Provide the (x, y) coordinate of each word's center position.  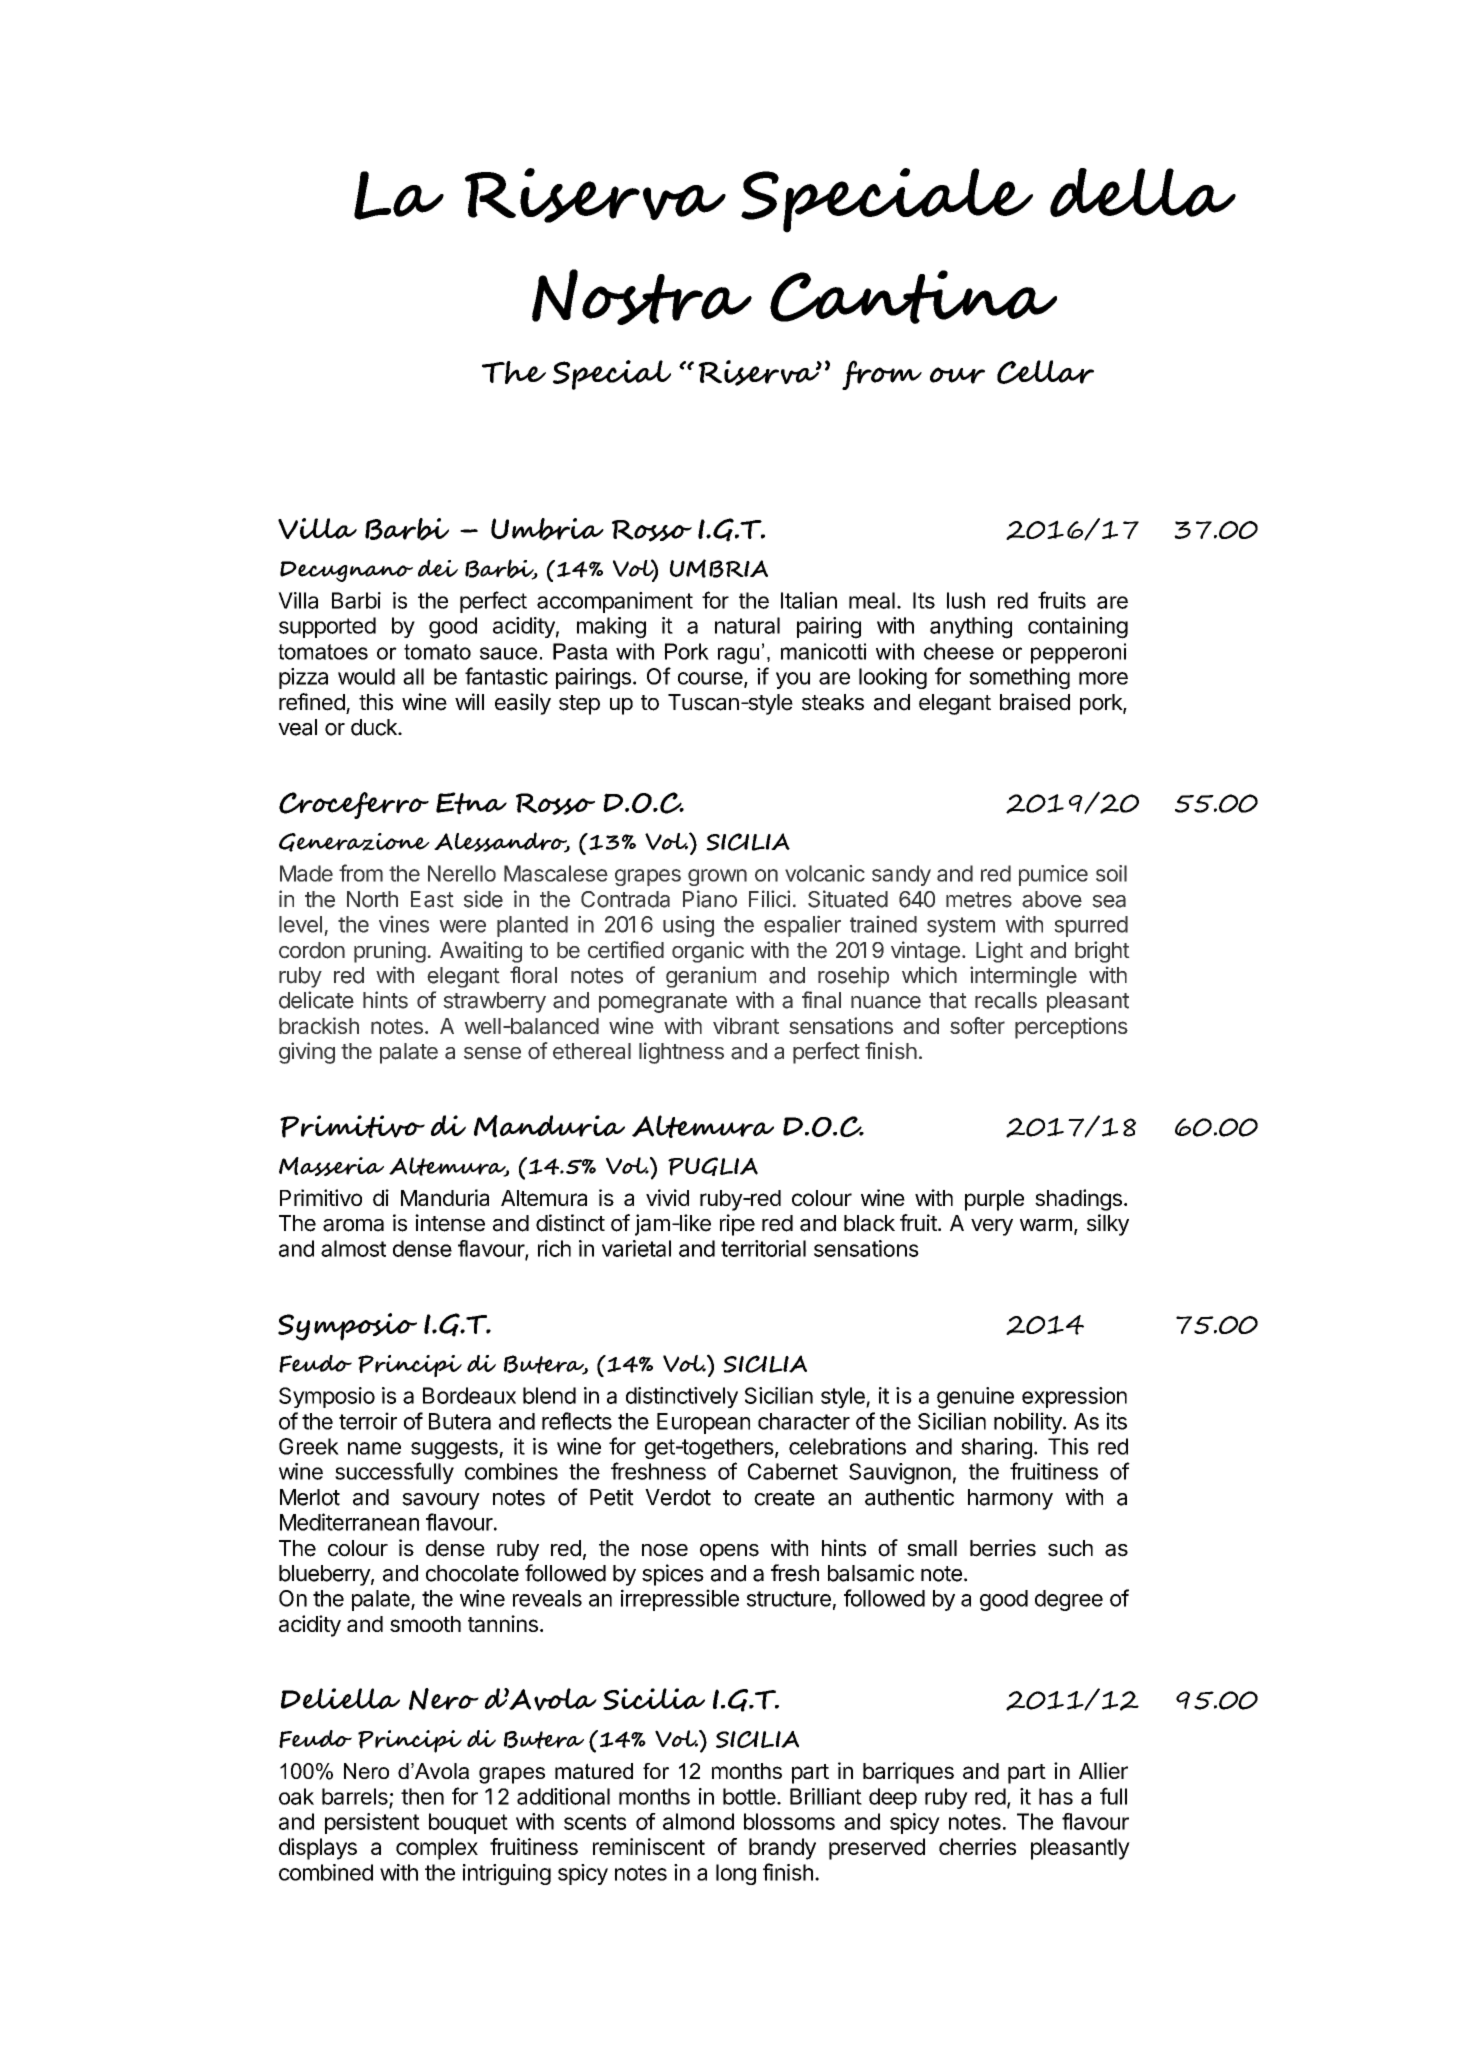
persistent (372, 1823)
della (1143, 192)
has (1056, 1796)
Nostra (642, 297)
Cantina (913, 297)
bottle (749, 1796)
